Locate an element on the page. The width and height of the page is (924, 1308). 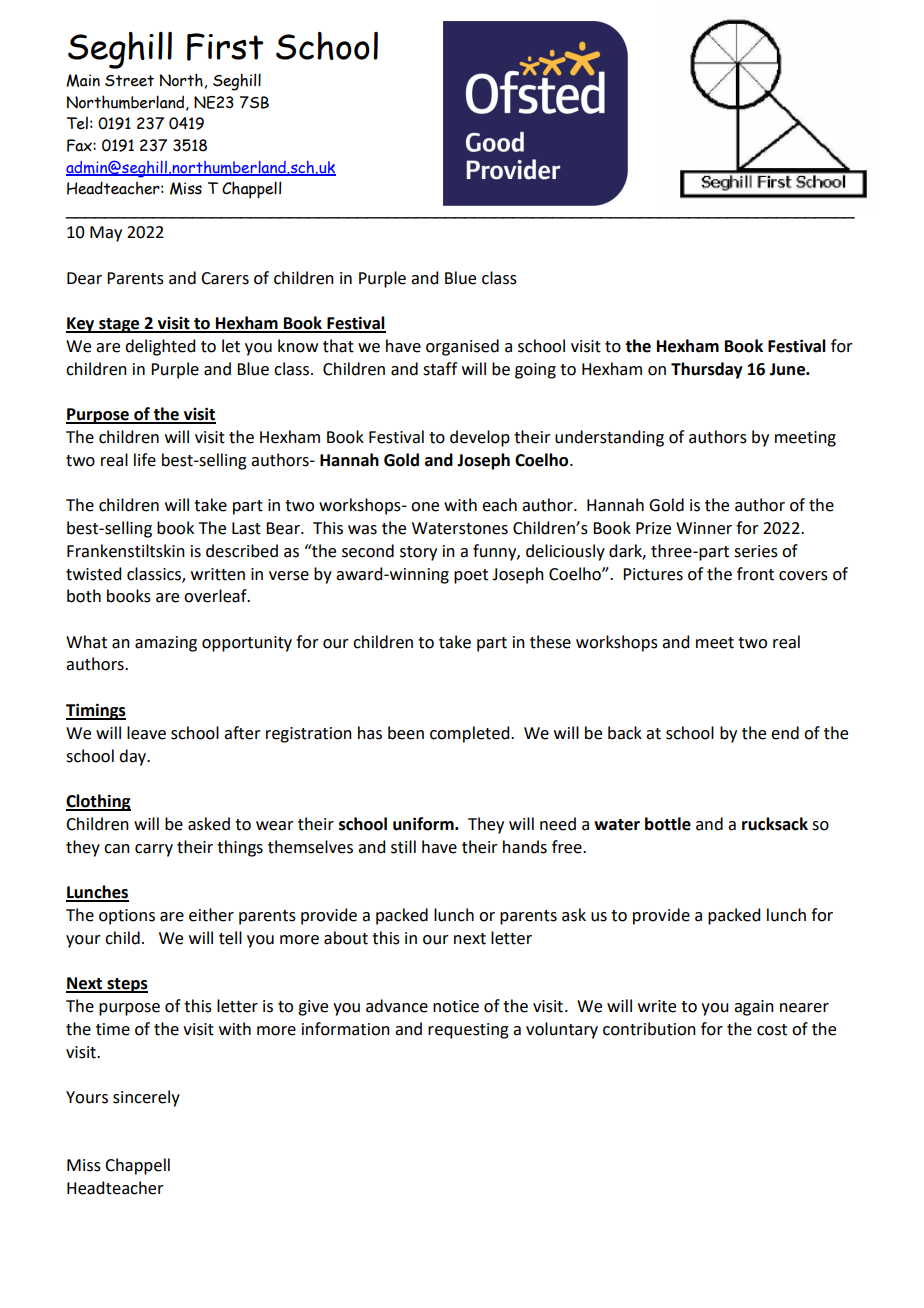
delighted is located at coordinates (160, 347).
